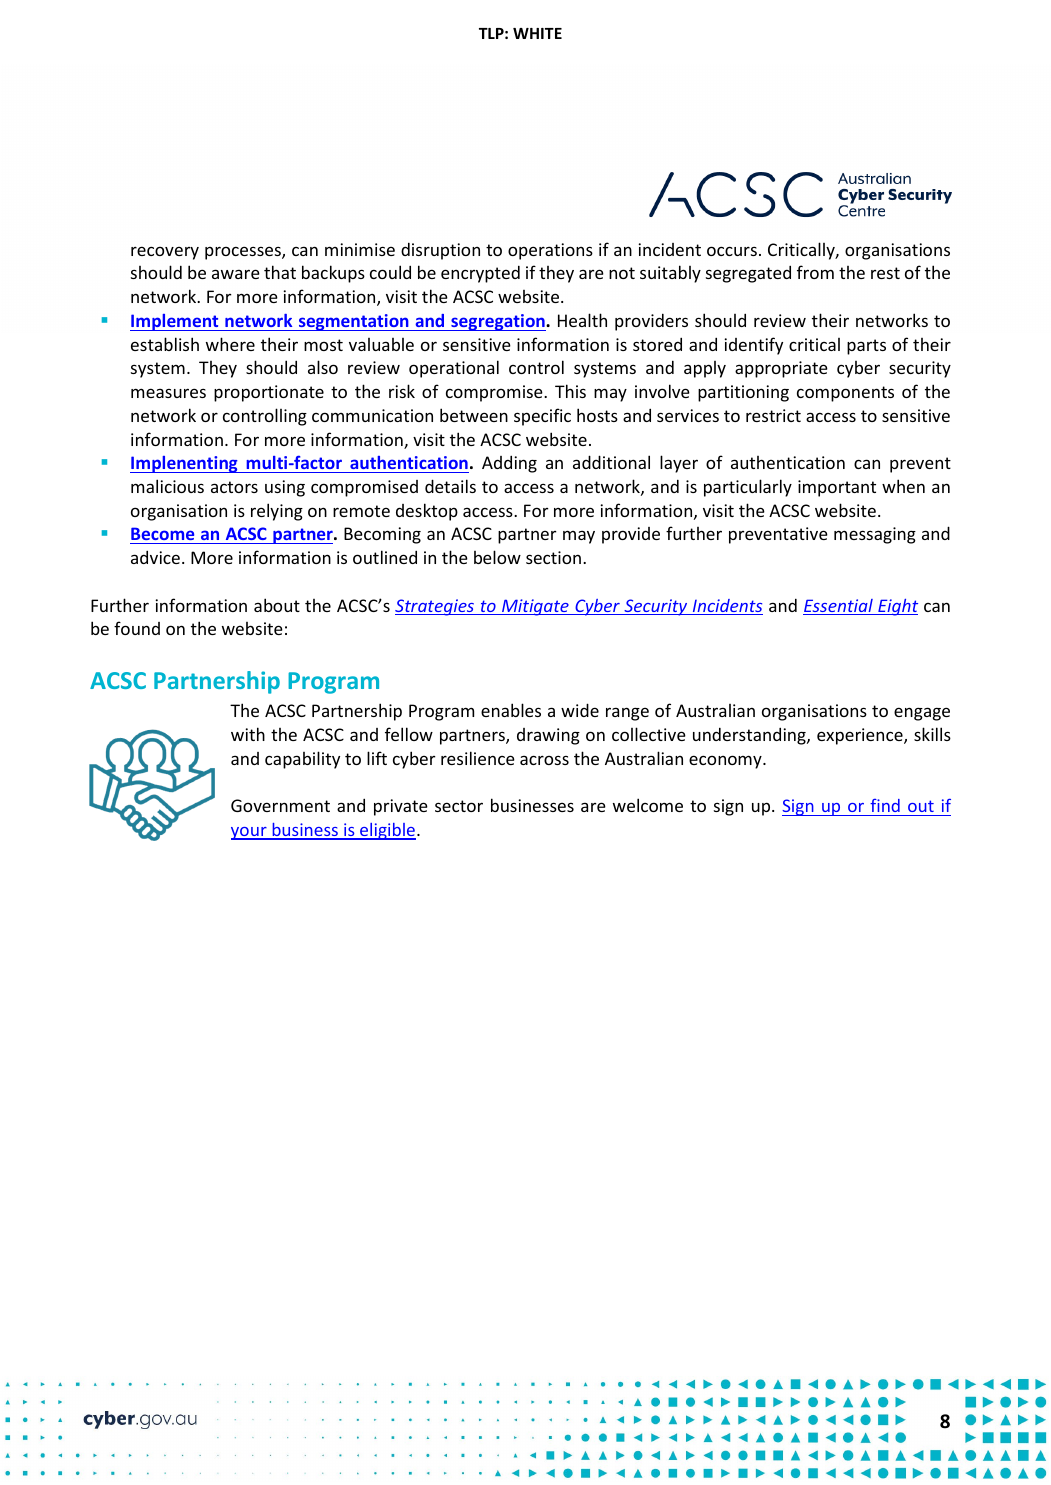  What do you see at coordinates (875, 535) in the screenshot?
I see `messaging` at bounding box center [875, 535].
